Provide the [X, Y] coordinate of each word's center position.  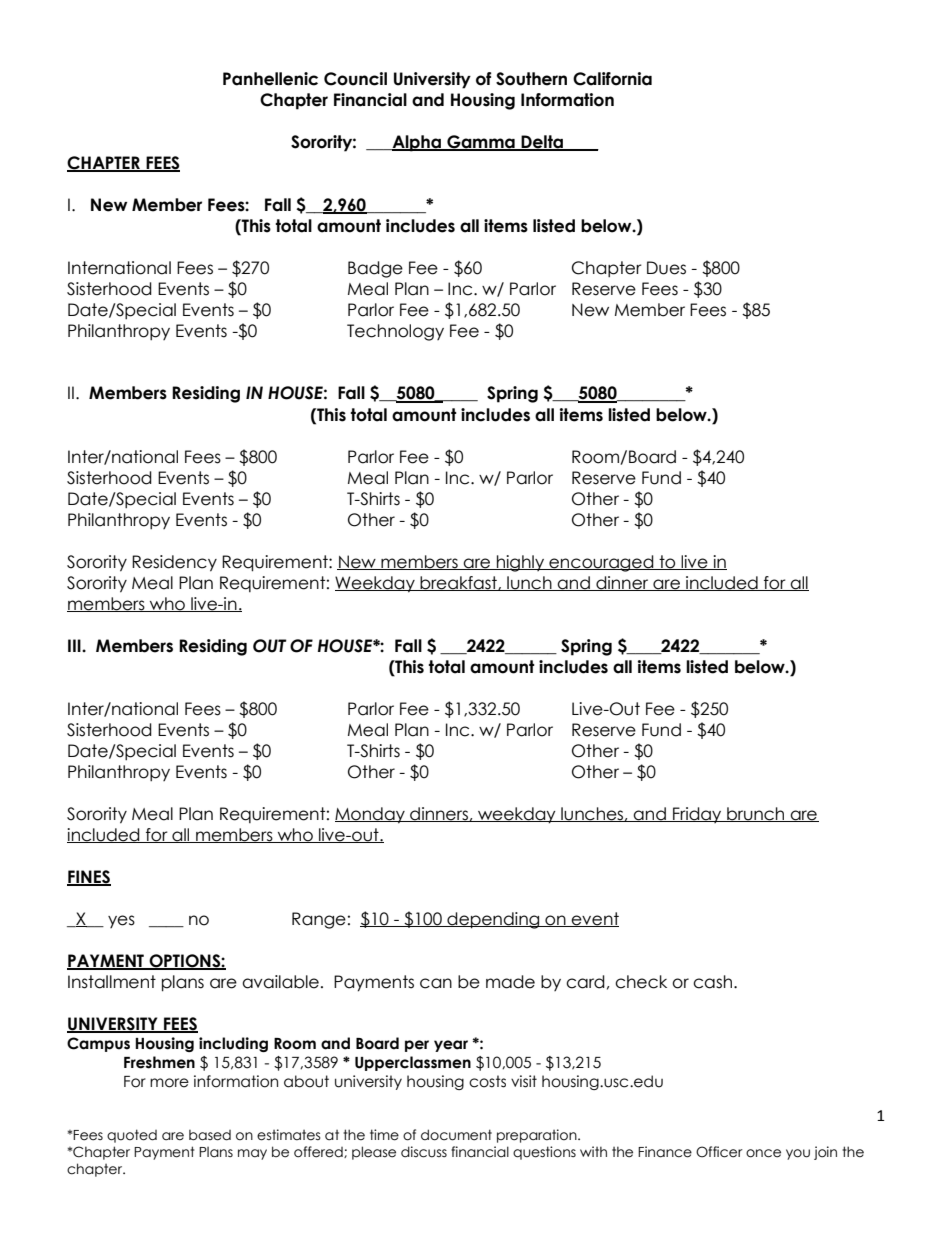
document [456, 1135]
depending [493, 920]
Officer [719, 1152]
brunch [756, 814]
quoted [132, 1136]
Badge [375, 269]
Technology [395, 332]
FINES [89, 877]
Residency [174, 563]
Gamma [481, 142]
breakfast [458, 583]
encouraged [601, 563]
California [612, 79]
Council [355, 79]
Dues [666, 268]
